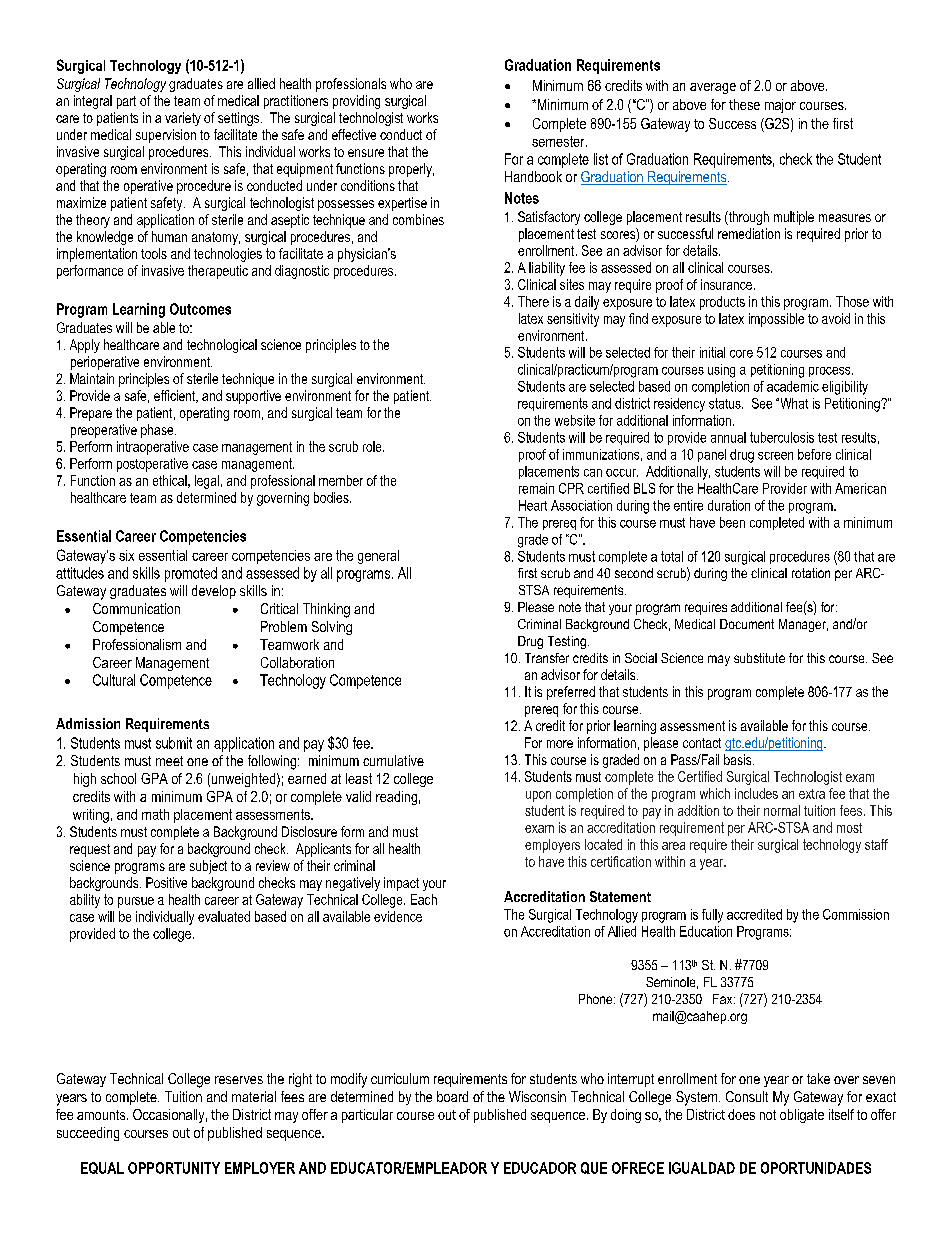  What do you see at coordinates (802, 1116) in the screenshot?
I see `obligate` at bounding box center [802, 1116].
